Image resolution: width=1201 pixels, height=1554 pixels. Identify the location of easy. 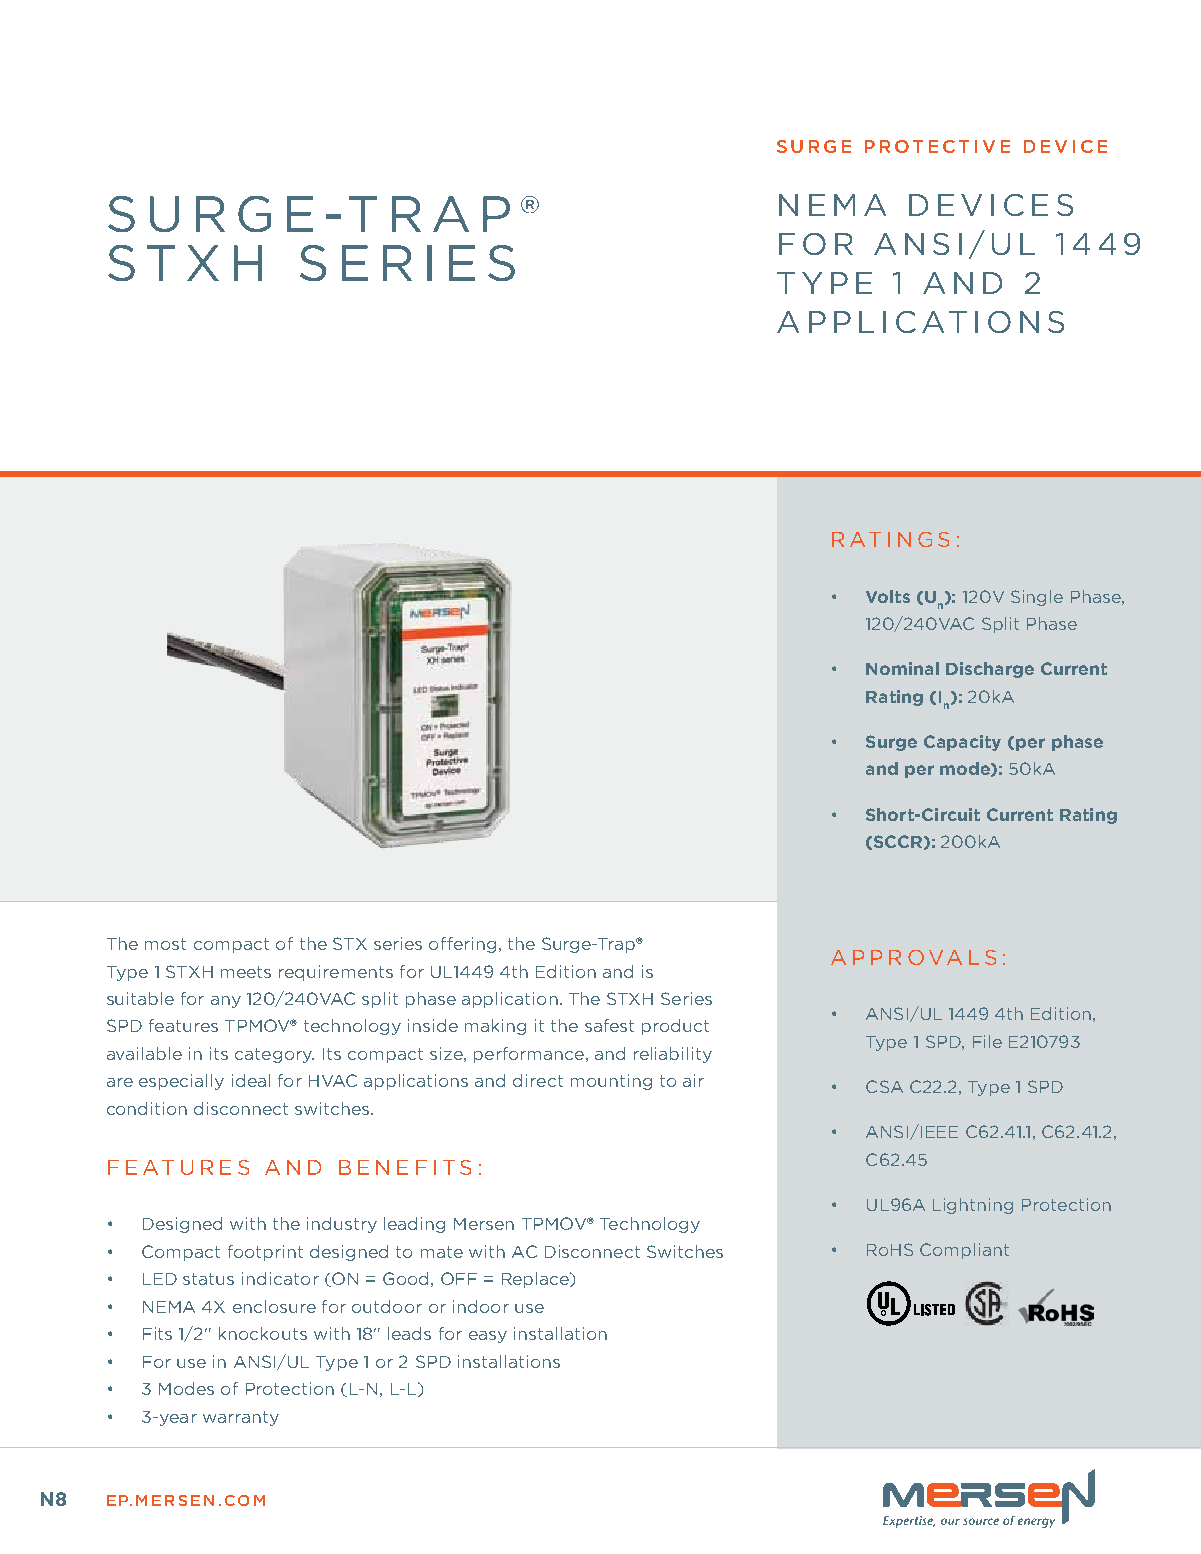
(488, 1337).
